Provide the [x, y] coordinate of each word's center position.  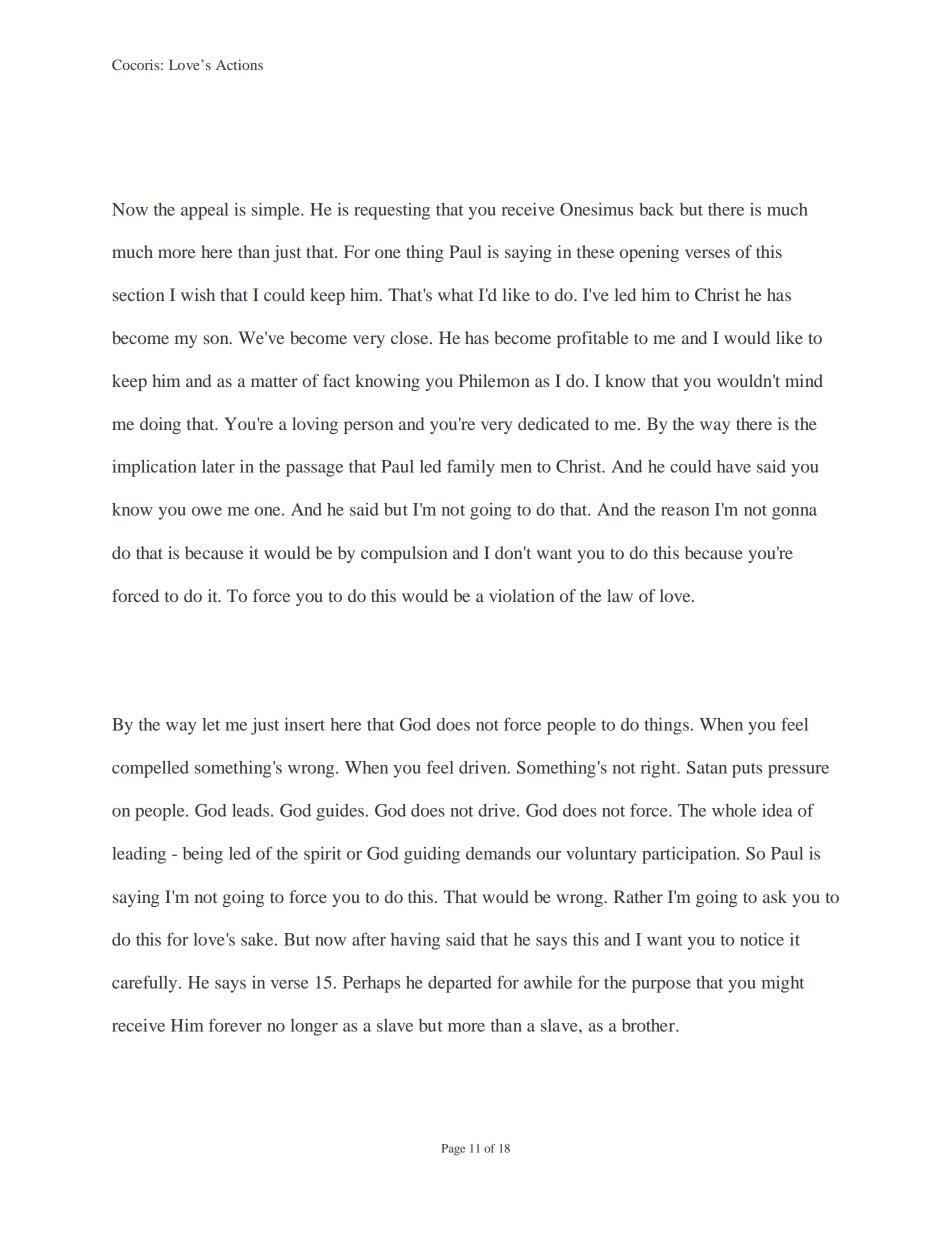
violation [521, 595]
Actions [239, 64]
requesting [392, 211]
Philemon [494, 380]
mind [804, 380]
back [656, 209]
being [203, 855]
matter [274, 381]
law [620, 595]
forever [235, 1025]
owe [207, 511]
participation [690, 855]
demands [498, 853]
